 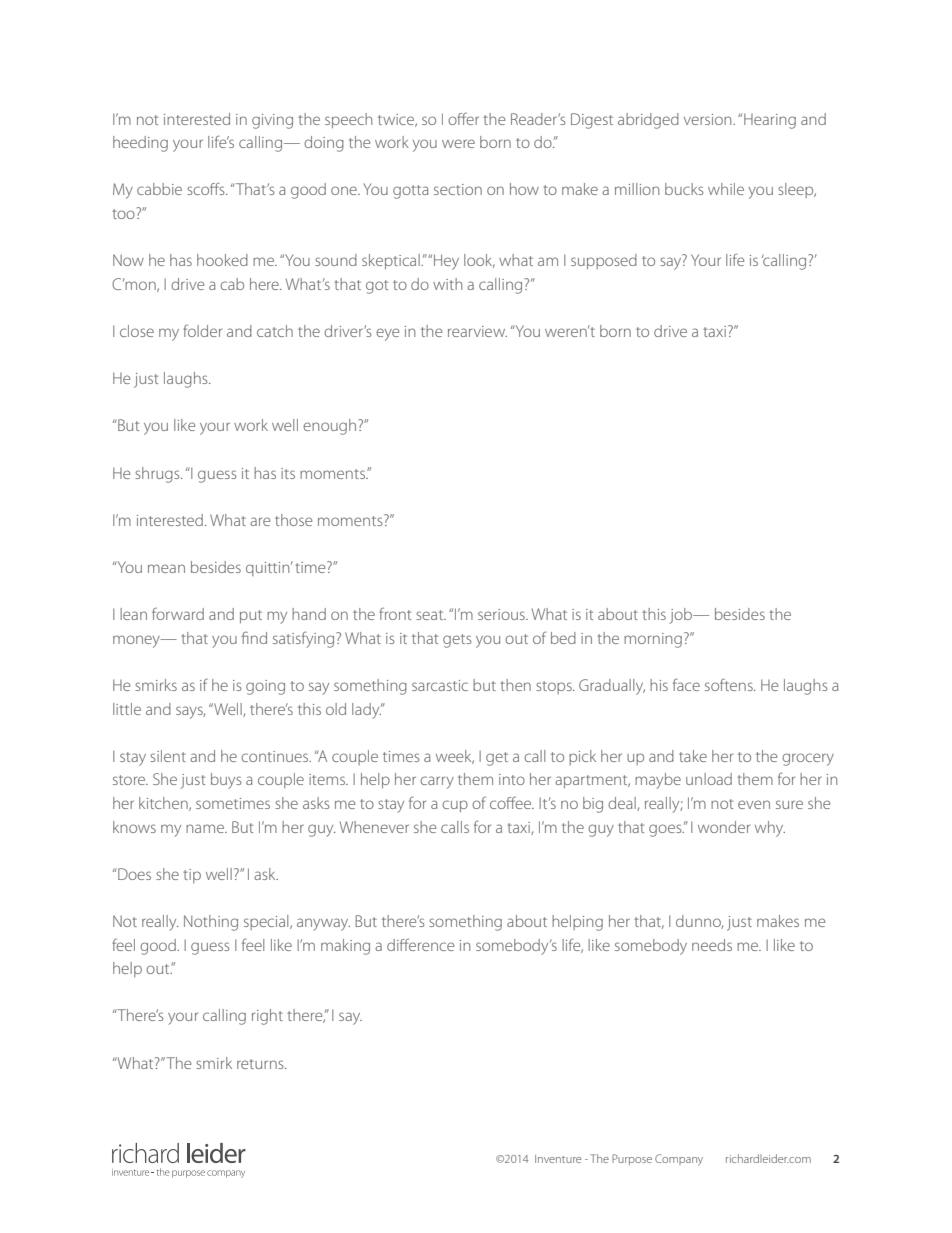 What do you see at coordinates (682, 616) in the screenshot?
I see `job` at bounding box center [682, 616].
